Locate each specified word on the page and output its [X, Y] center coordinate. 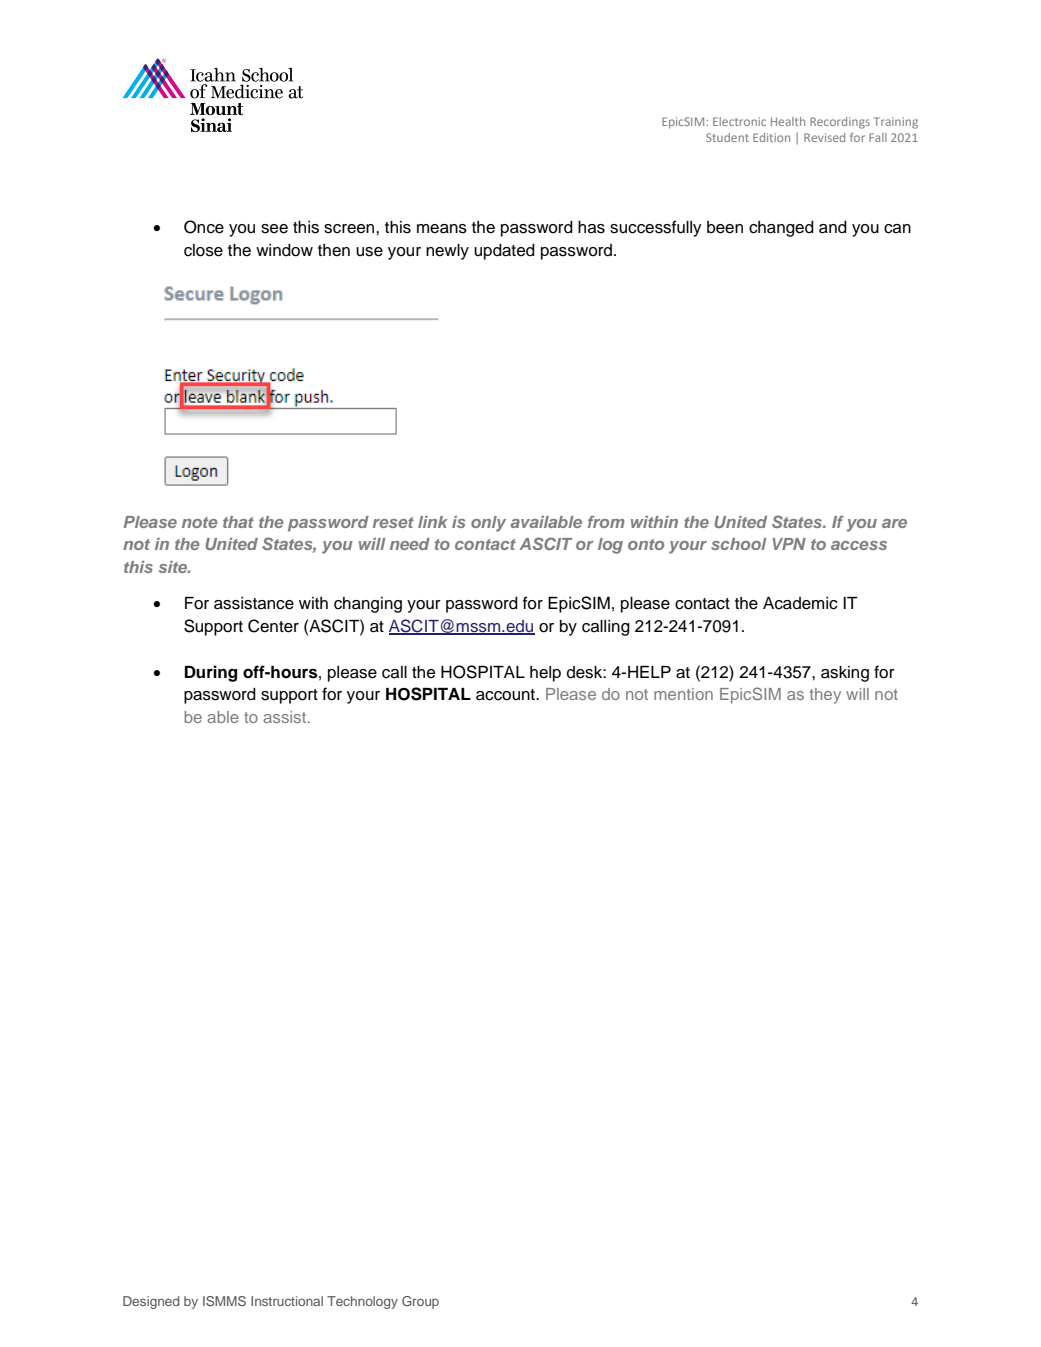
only [488, 524]
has [591, 227]
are [894, 523]
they [825, 696]
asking [845, 674]
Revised [824, 137]
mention [683, 694]
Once [204, 227]
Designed [151, 1302]
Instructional [287, 1301]
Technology [362, 1302]
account [506, 695]
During [211, 673]
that [238, 522]
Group [420, 1302]
